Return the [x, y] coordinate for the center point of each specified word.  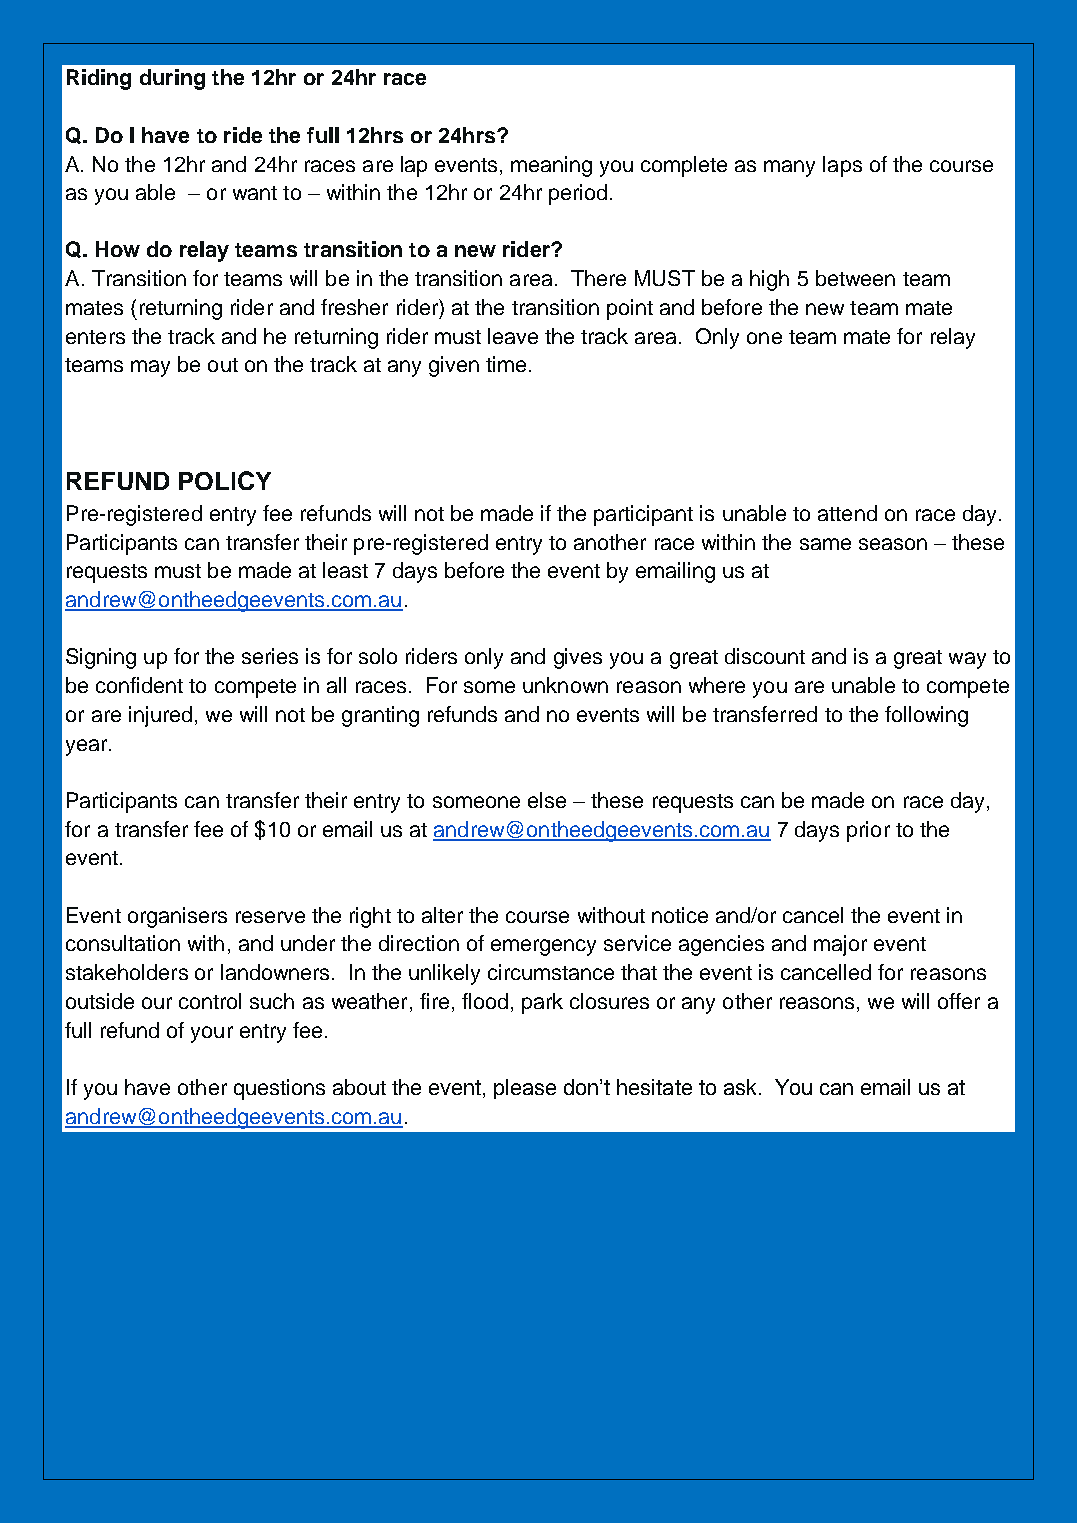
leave [513, 336]
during [172, 79]
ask [740, 1087]
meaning [551, 166]
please [525, 1089]
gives [578, 658]
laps [842, 166]
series [270, 656]
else [547, 800]
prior [868, 831]
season [893, 544]
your [212, 1034]
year [88, 747]
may [150, 368]
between [855, 278]
